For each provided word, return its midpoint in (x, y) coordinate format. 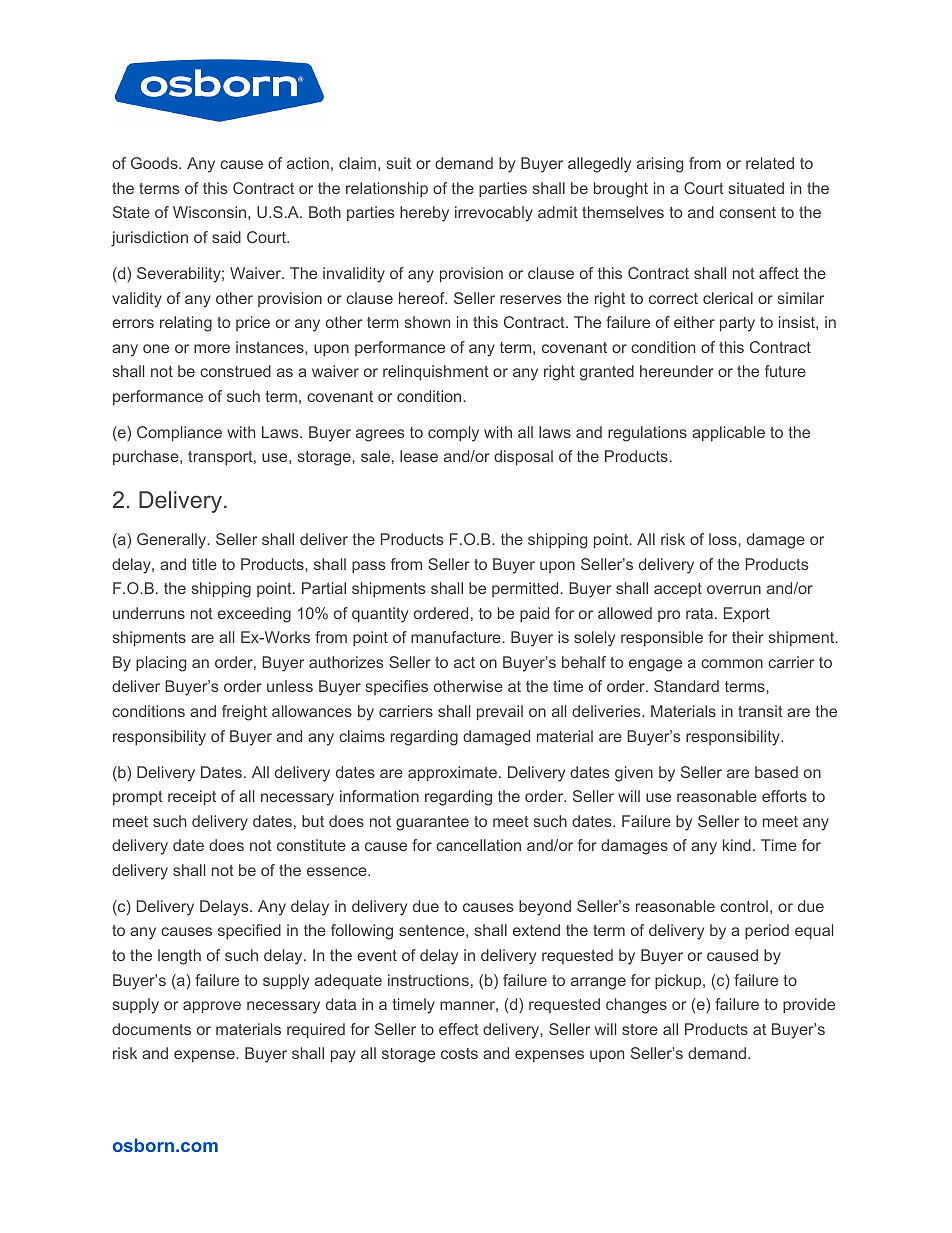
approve (212, 1007)
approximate (452, 773)
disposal (523, 457)
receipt (192, 797)
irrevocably (494, 214)
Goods (155, 163)
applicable (728, 433)
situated (756, 188)
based (776, 772)
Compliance (179, 433)
